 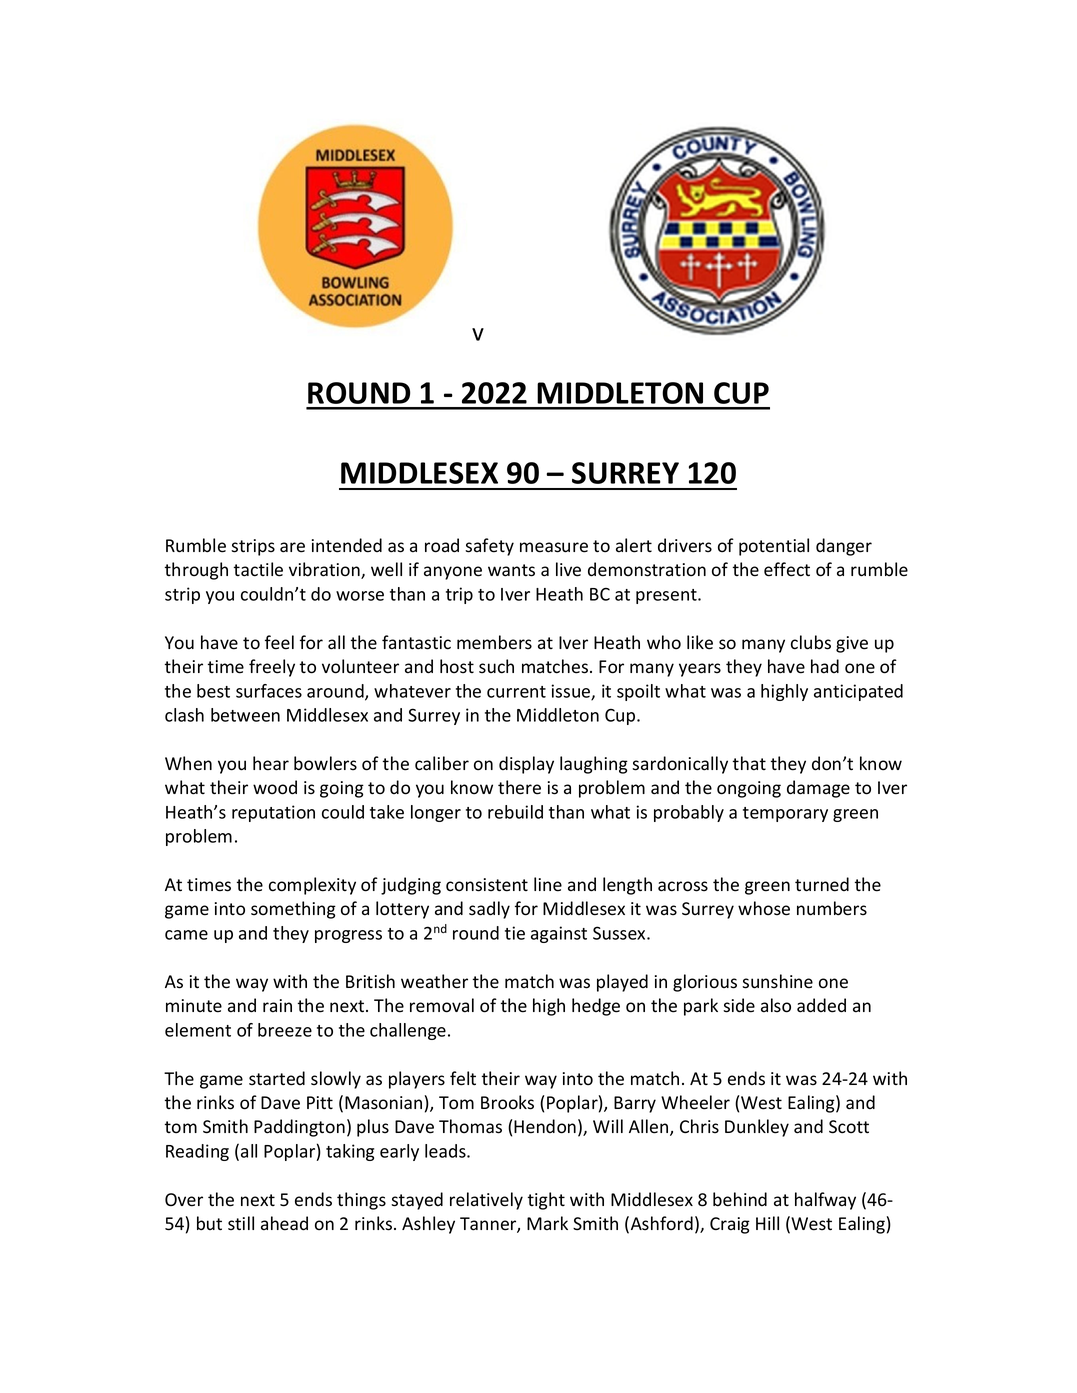 I want to click on effect, so click(x=787, y=569).
